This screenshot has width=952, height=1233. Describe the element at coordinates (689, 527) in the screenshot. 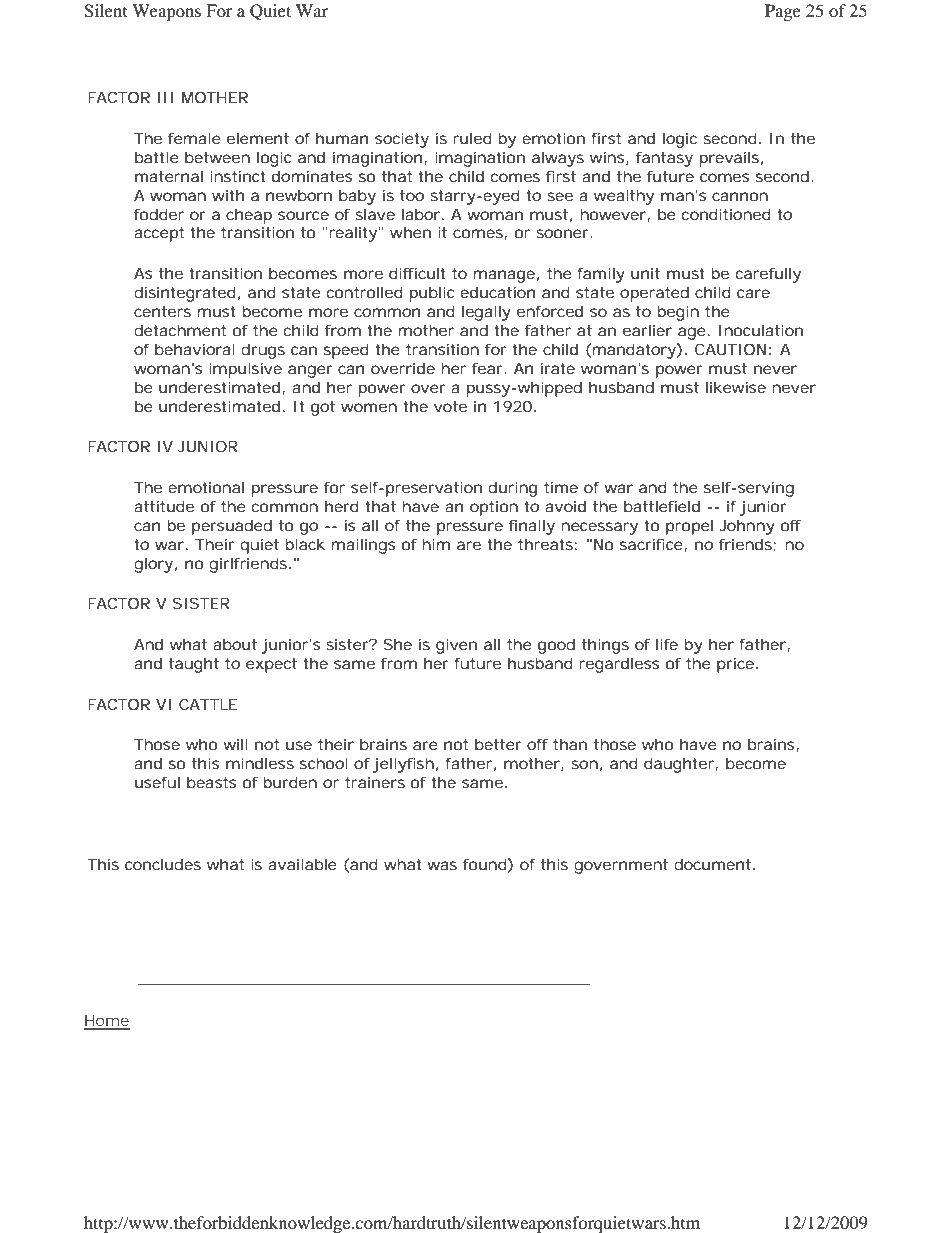

I see `propel` at that location.
